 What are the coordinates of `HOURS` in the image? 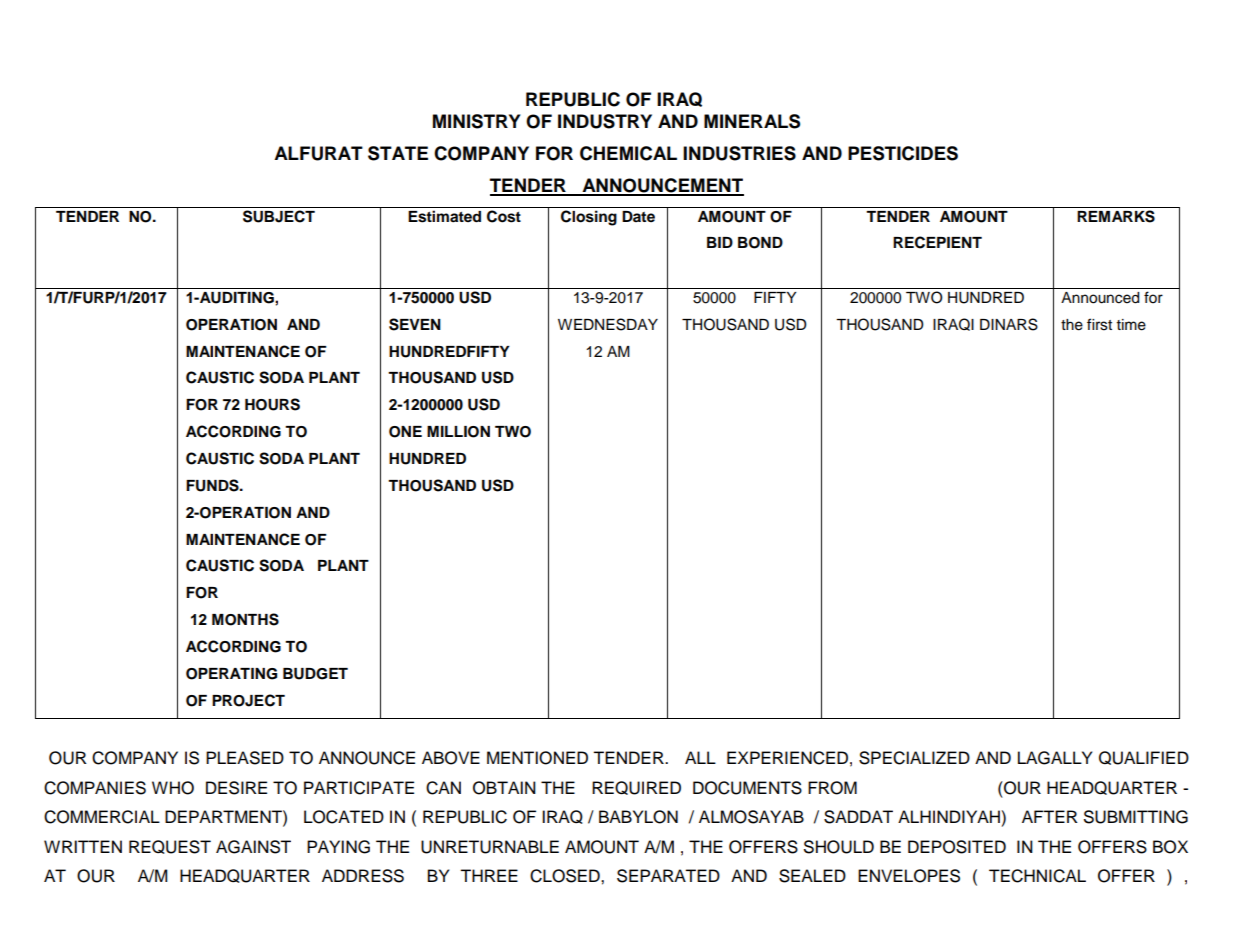 It's located at (272, 404).
